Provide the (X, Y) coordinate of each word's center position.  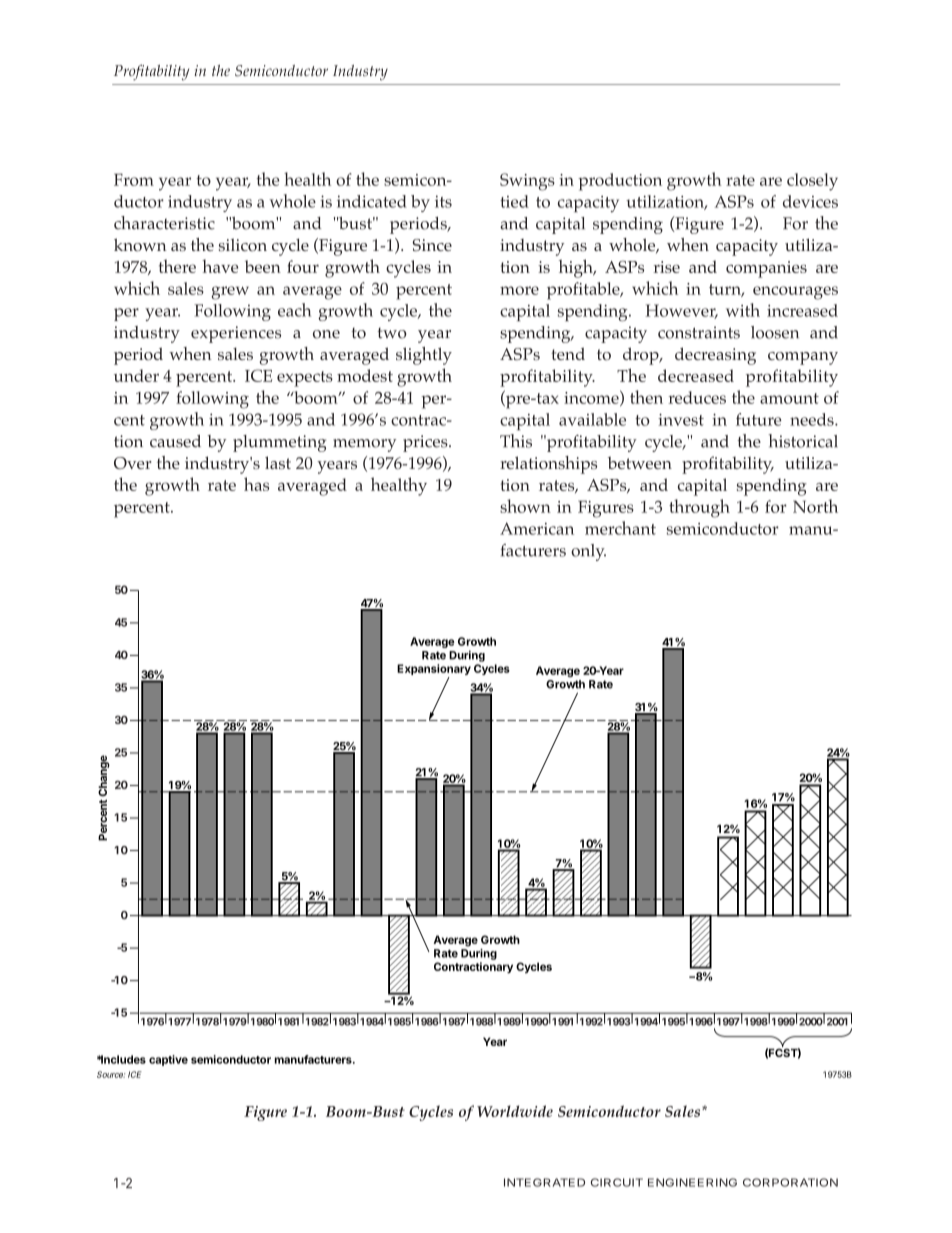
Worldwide (515, 1111)
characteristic (164, 223)
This (516, 441)
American (537, 528)
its (443, 201)
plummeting (279, 443)
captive (168, 1060)
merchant (620, 528)
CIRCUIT (617, 1182)
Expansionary (434, 671)
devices (810, 201)
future (759, 419)
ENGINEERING (692, 1182)
